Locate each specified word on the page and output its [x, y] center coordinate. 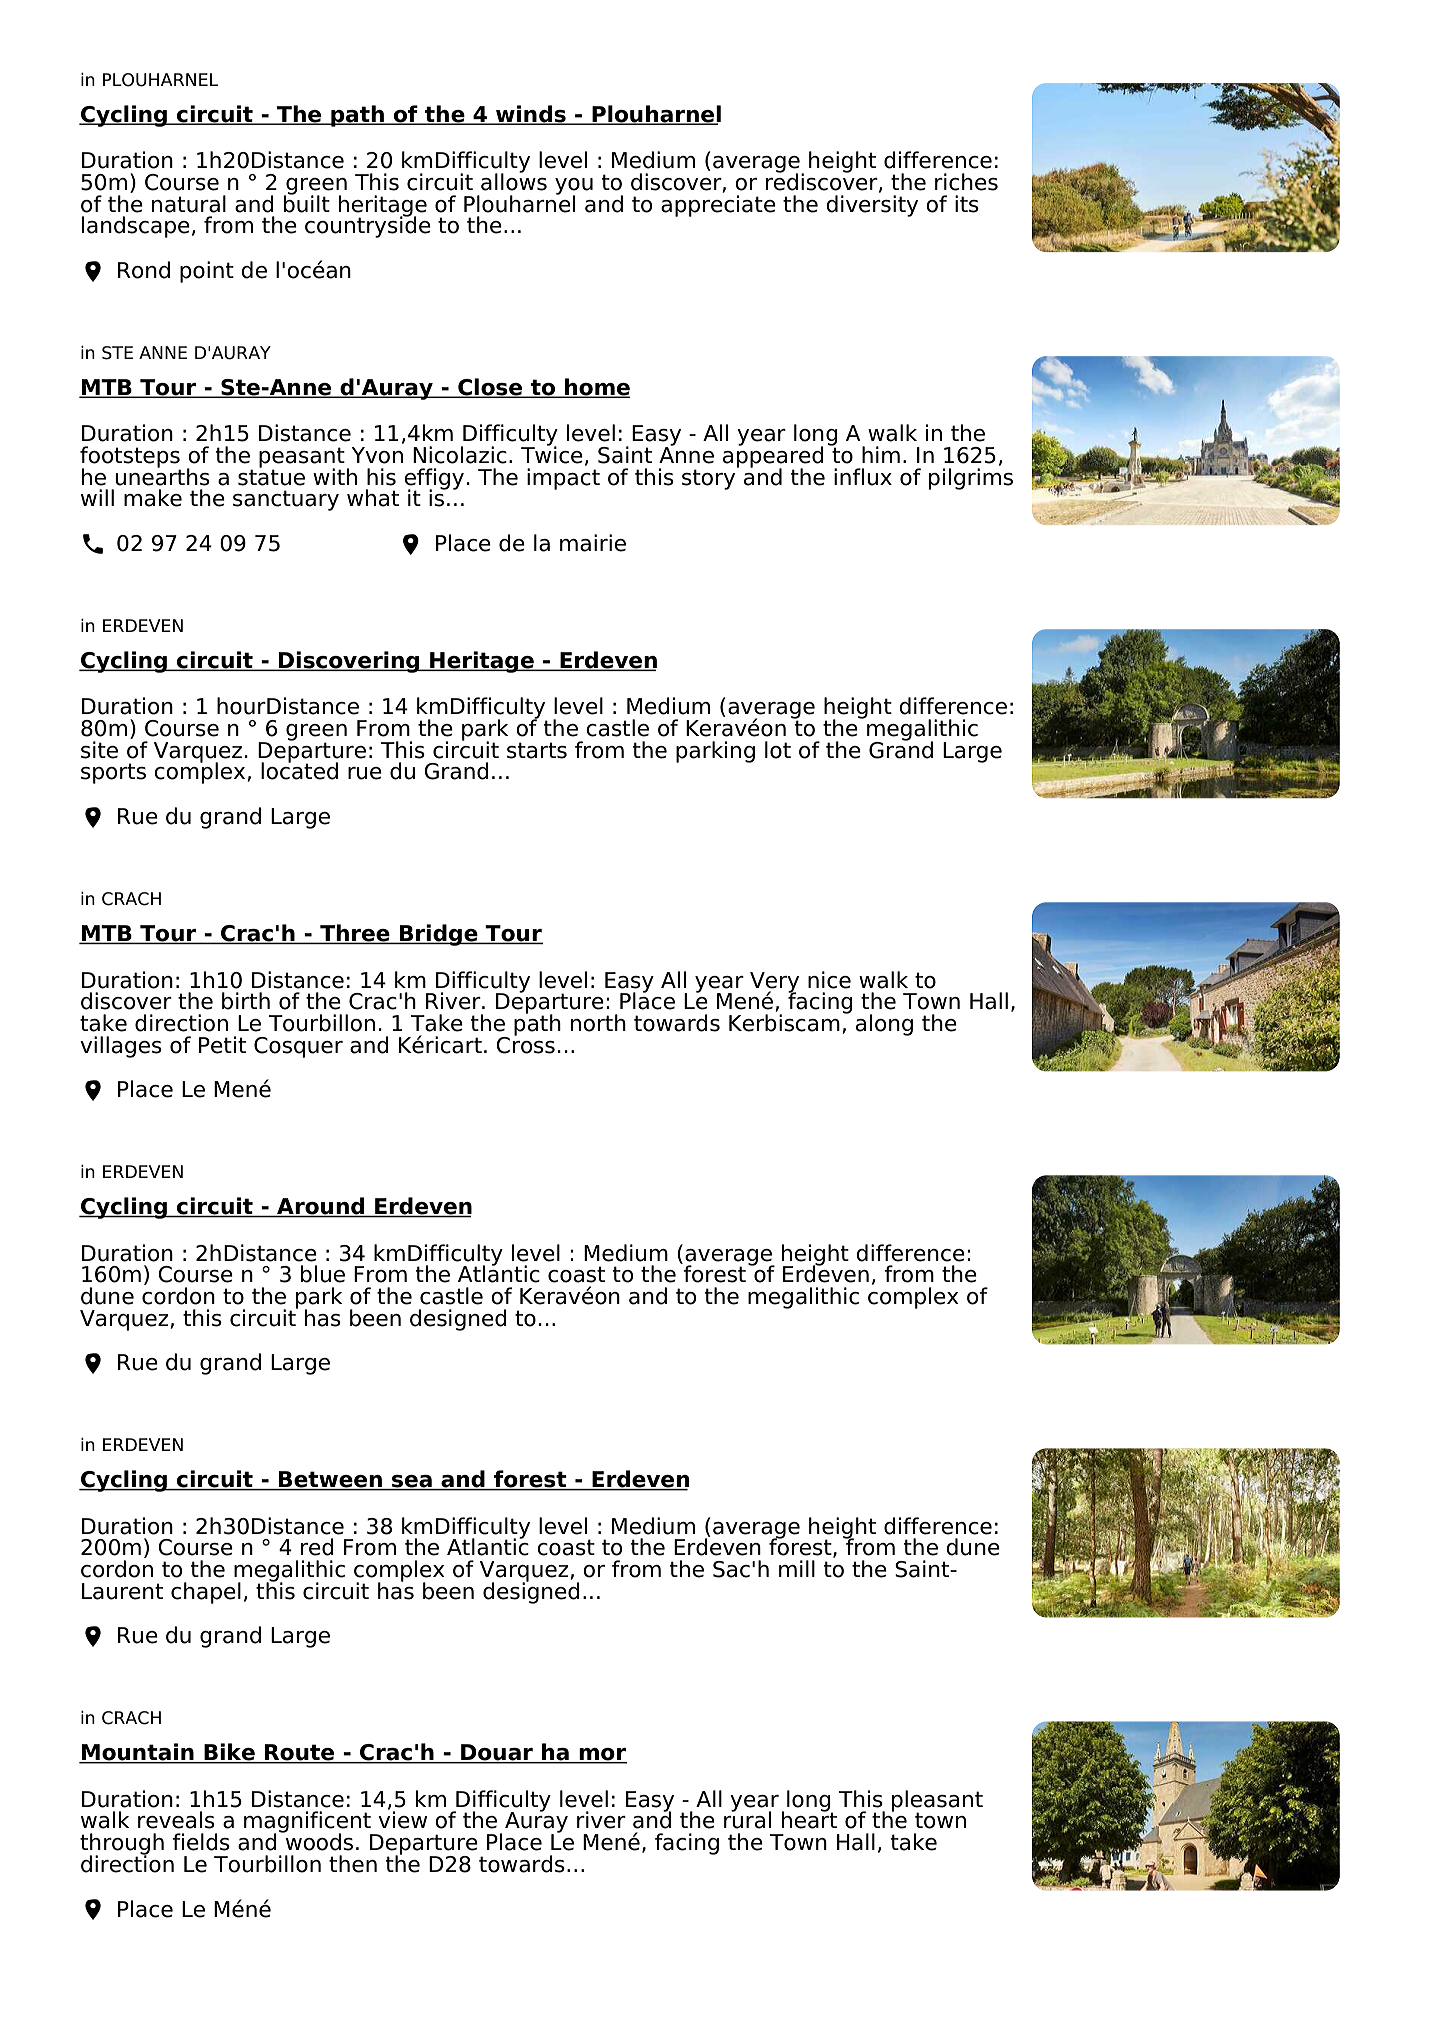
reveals [176, 1820]
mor [602, 1755]
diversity [872, 204]
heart [809, 1819]
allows [514, 181]
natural [189, 204]
